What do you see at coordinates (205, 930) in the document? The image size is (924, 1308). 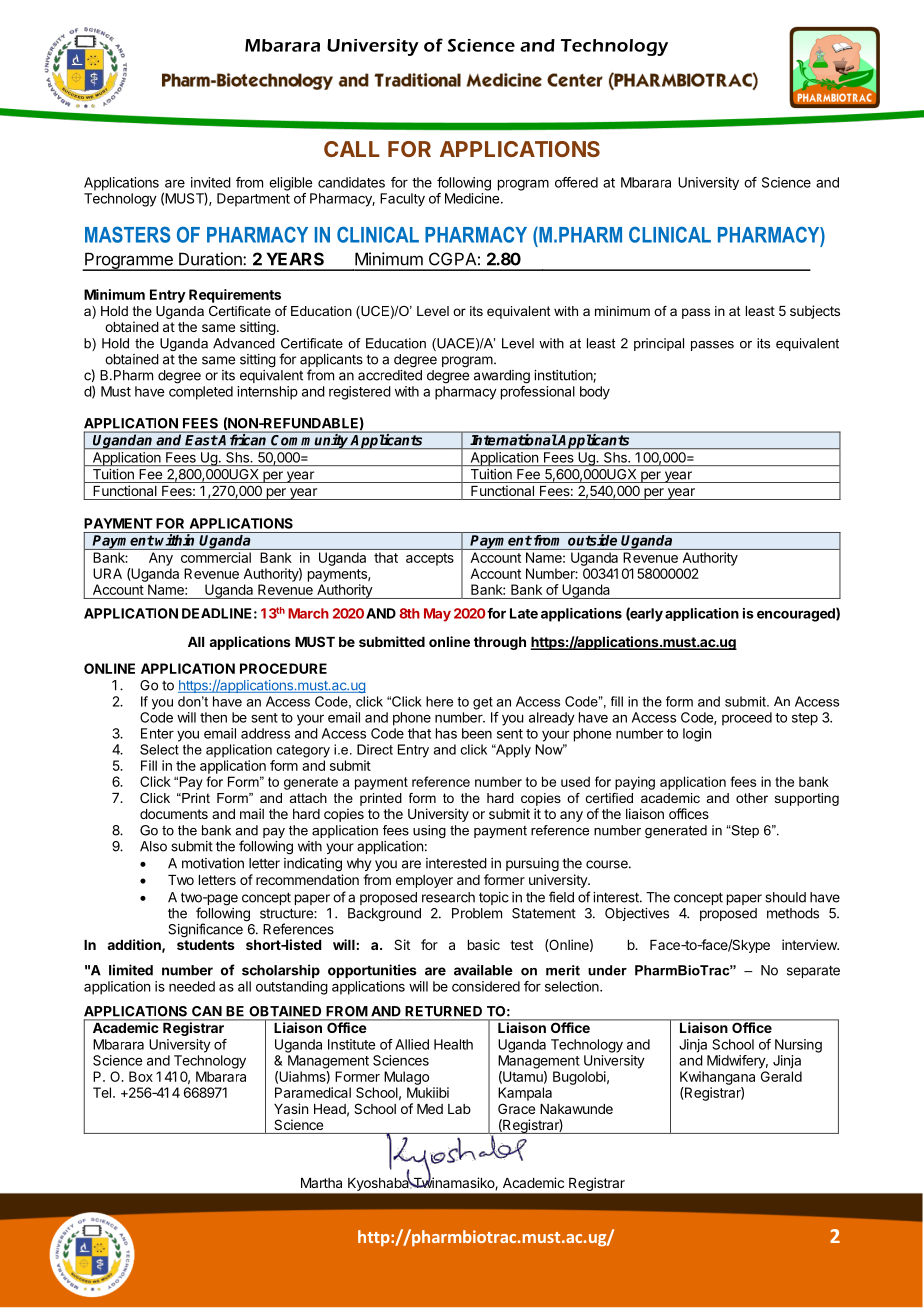 I see `Significance` at bounding box center [205, 930].
